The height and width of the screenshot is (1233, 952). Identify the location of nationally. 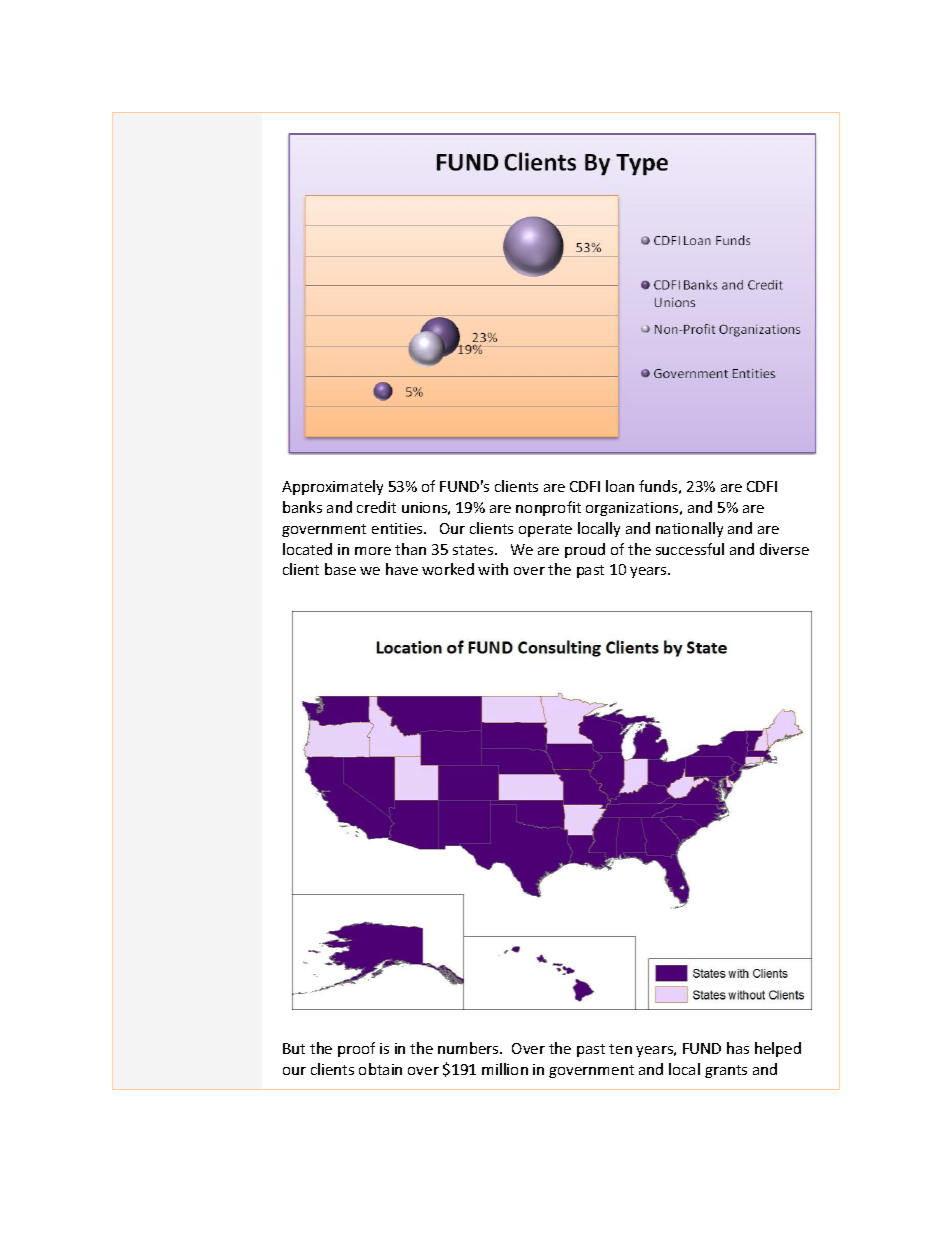
(689, 529).
